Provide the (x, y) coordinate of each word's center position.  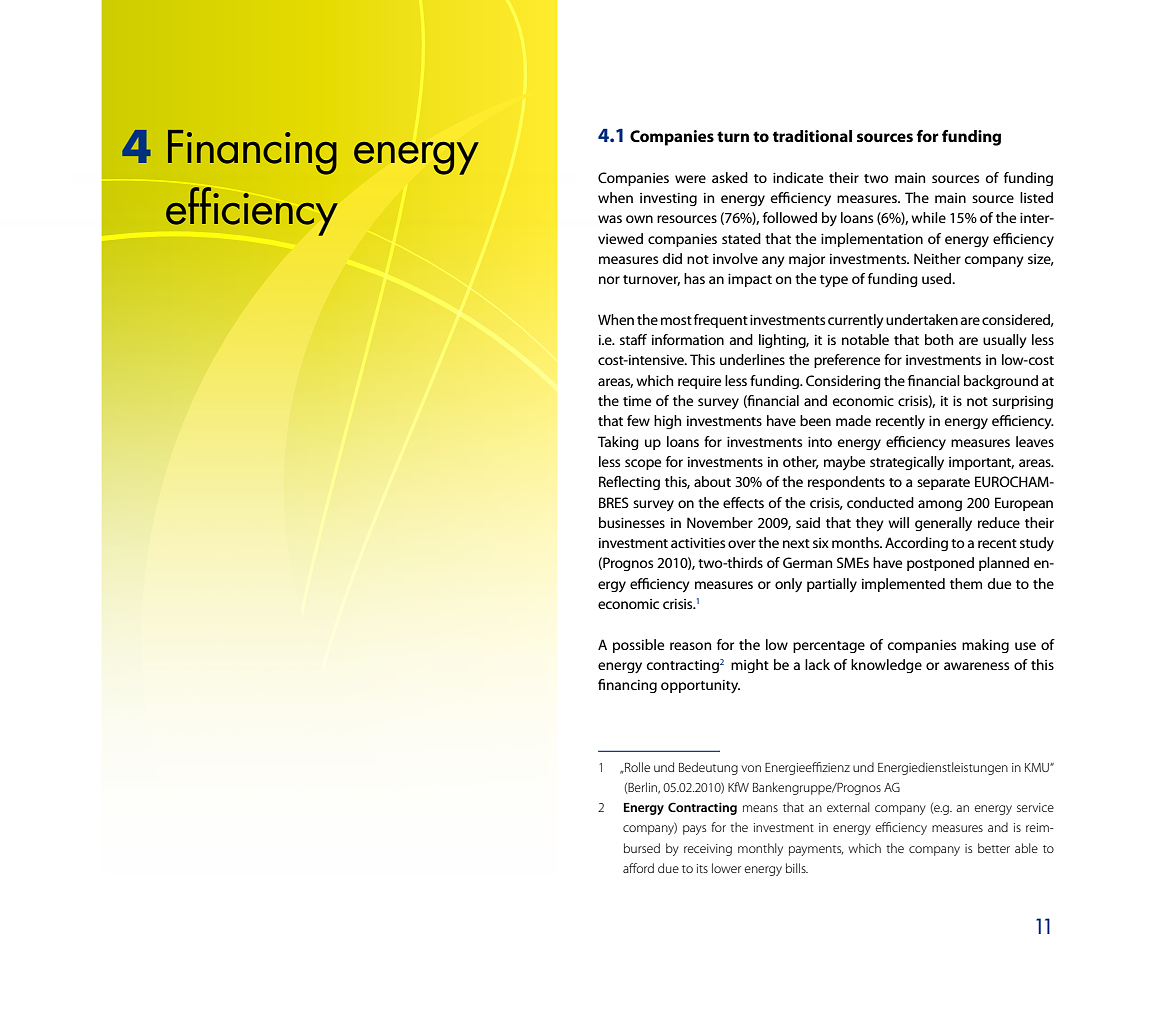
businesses (632, 522)
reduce (999, 522)
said (808, 522)
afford (638, 868)
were (690, 179)
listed (1036, 197)
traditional (812, 136)
